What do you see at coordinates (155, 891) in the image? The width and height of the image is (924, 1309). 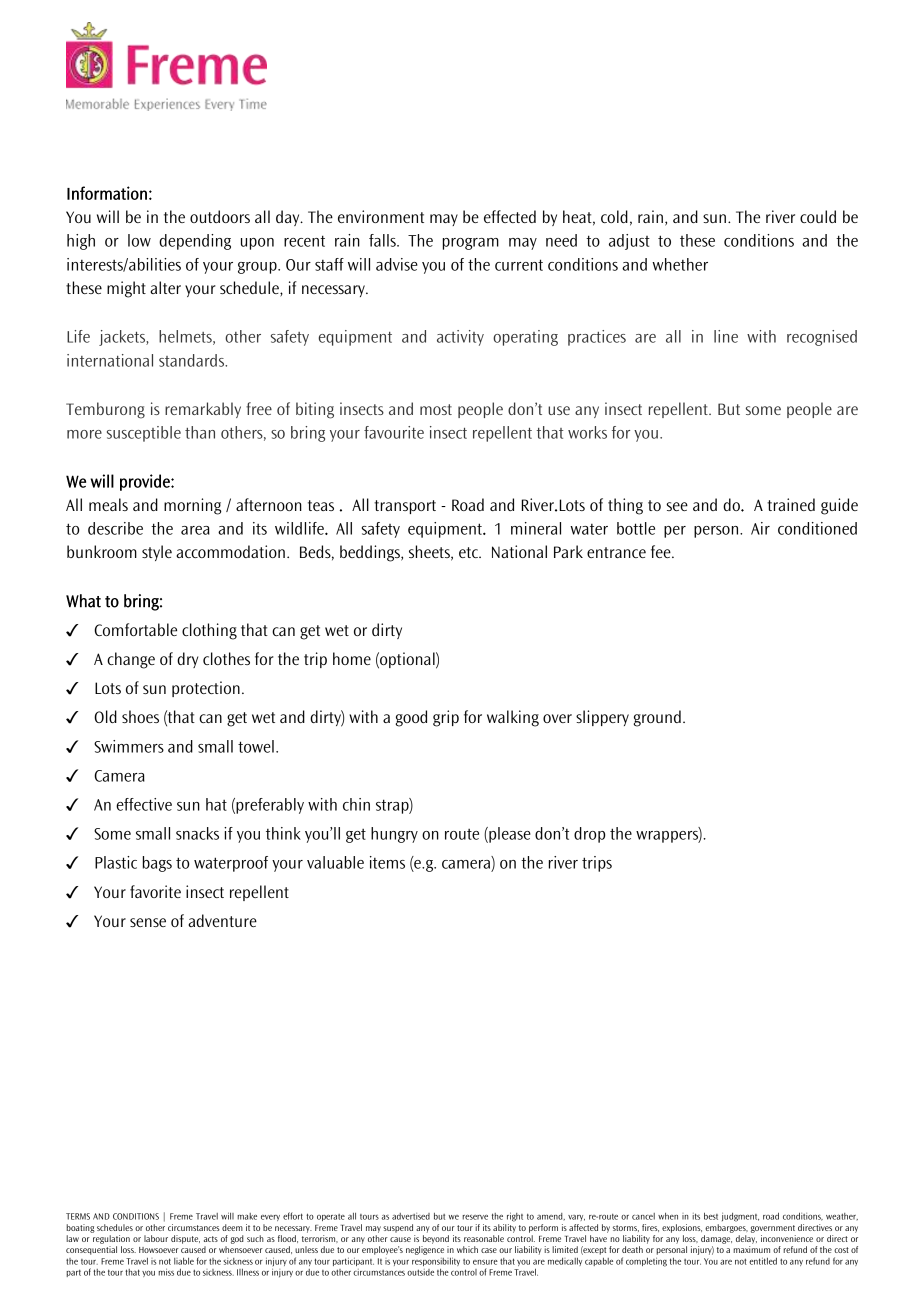 I see `favorite` at bounding box center [155, 891].
